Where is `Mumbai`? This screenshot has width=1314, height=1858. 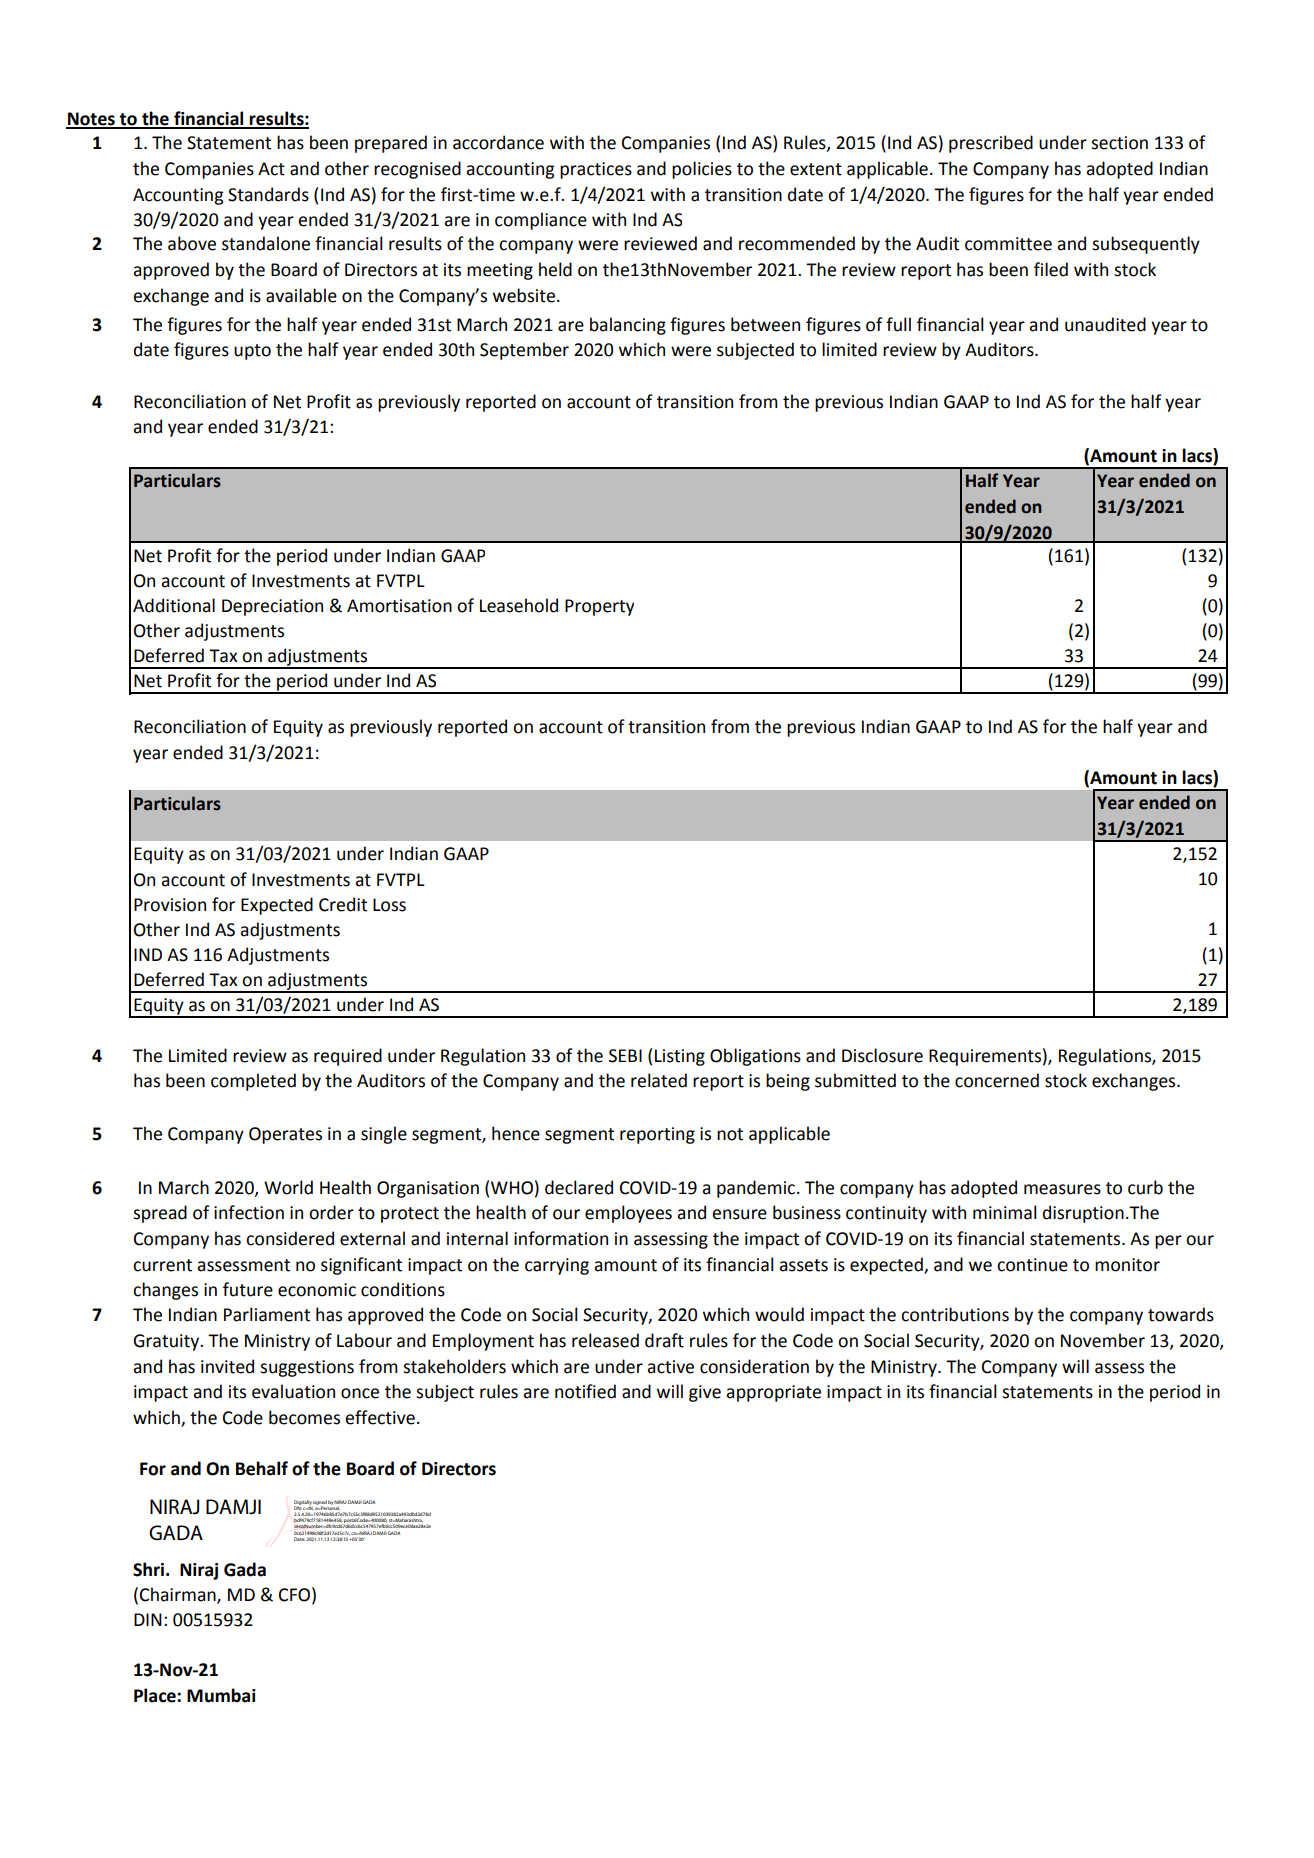 Mumbai is located at coordinates (221, 1695).
